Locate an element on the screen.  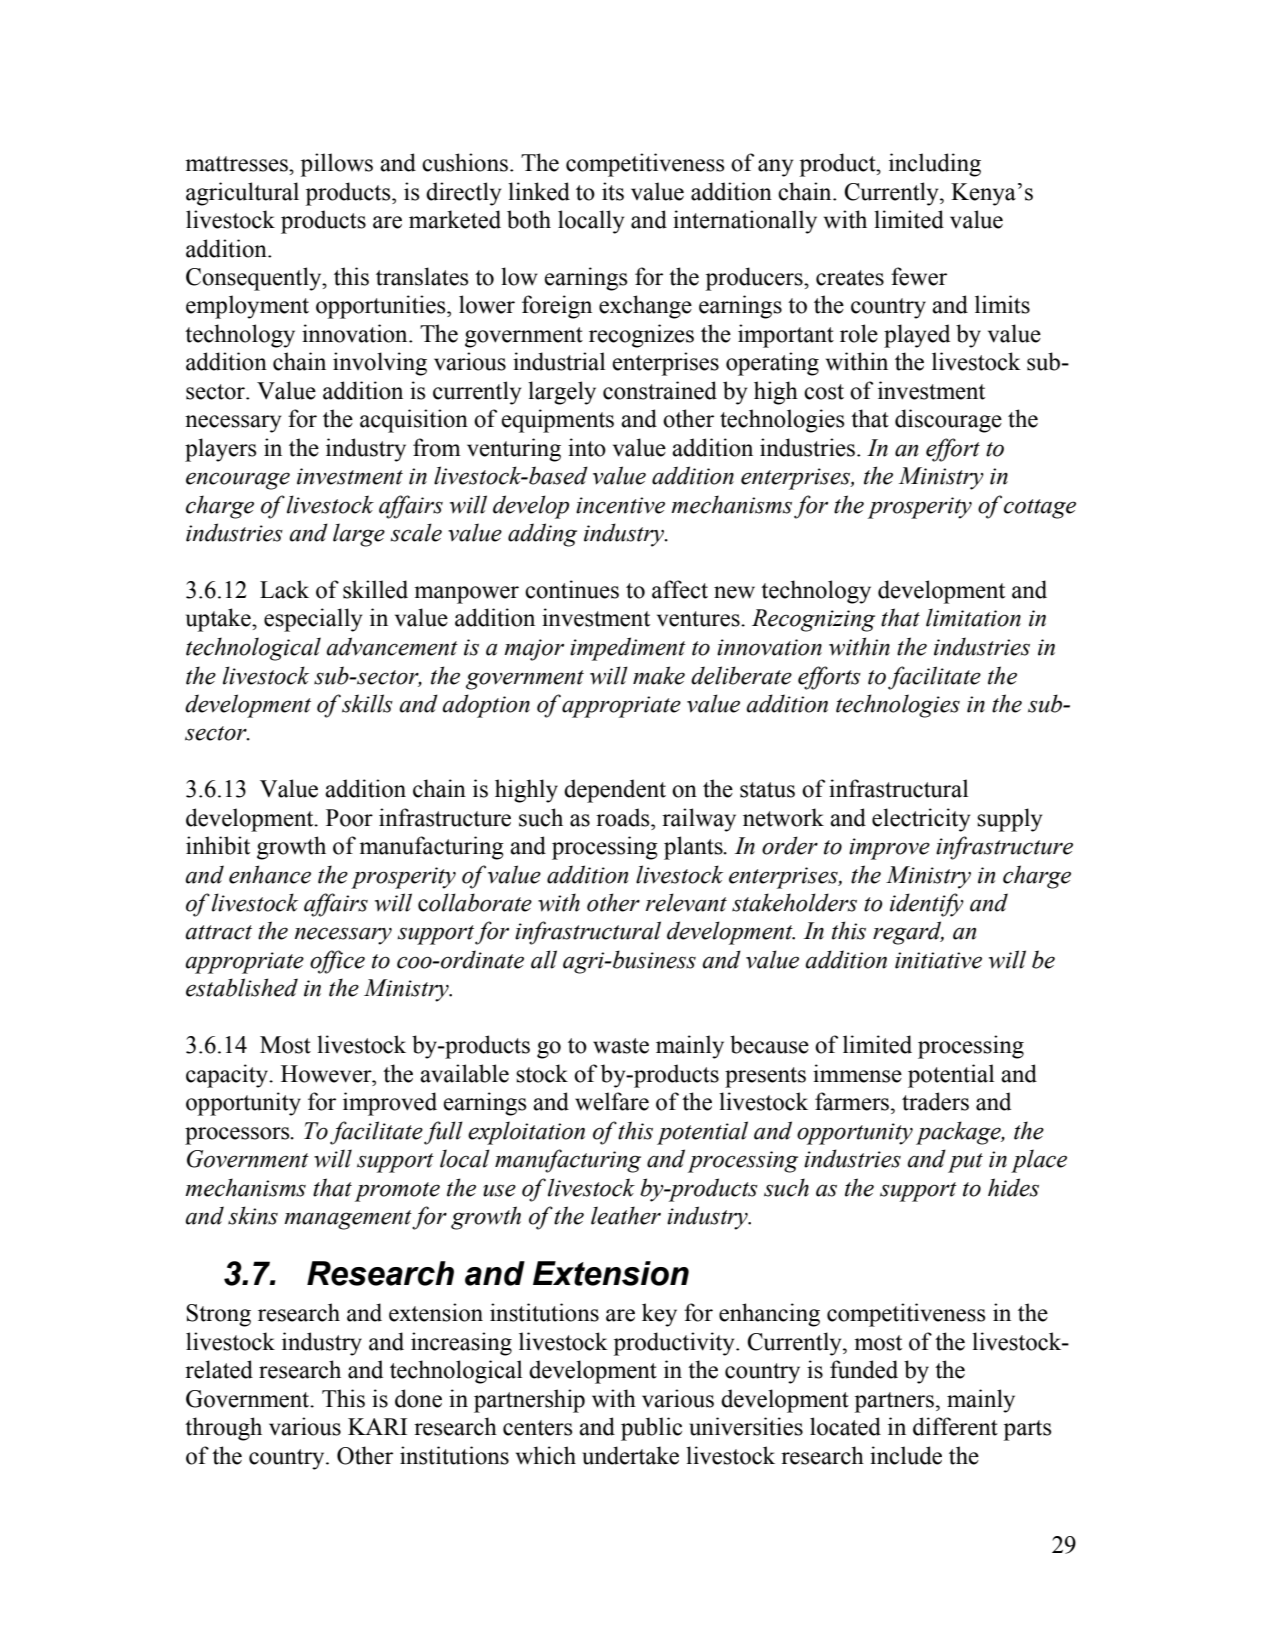
traders is located at coordinates (935, 1101).
